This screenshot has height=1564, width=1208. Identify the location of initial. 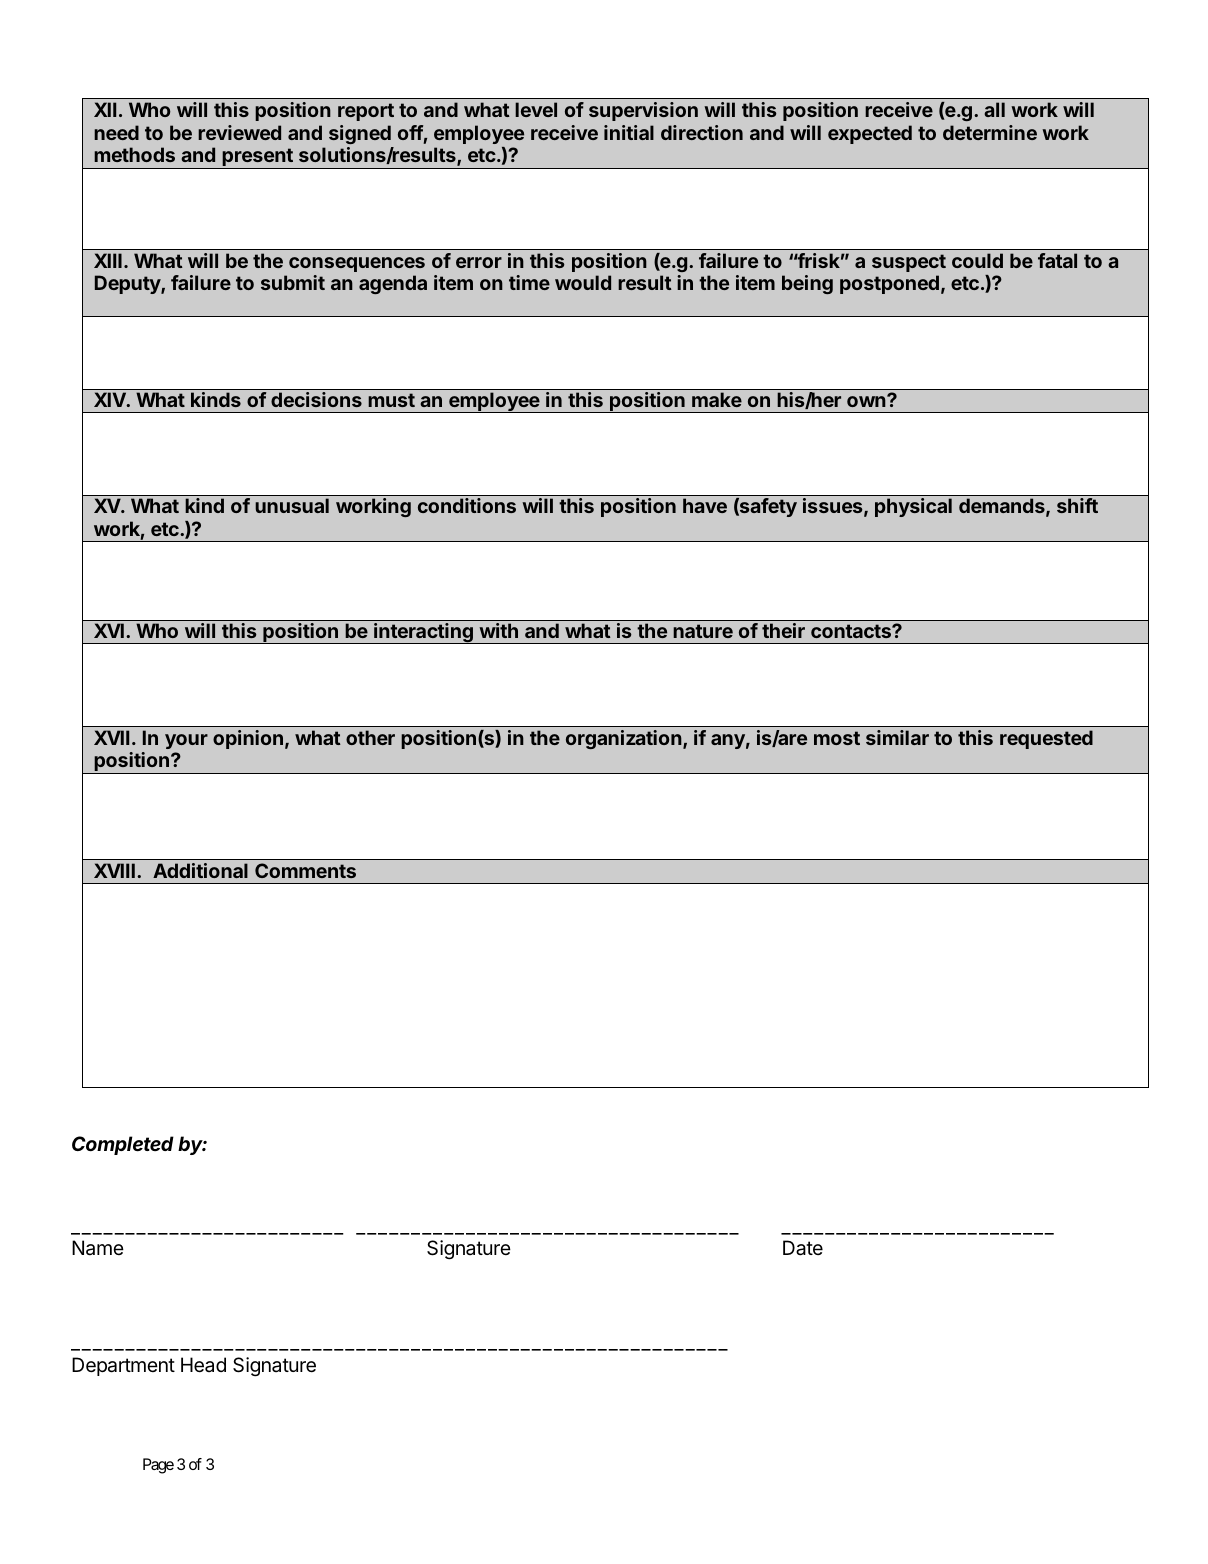
(629, 132).
